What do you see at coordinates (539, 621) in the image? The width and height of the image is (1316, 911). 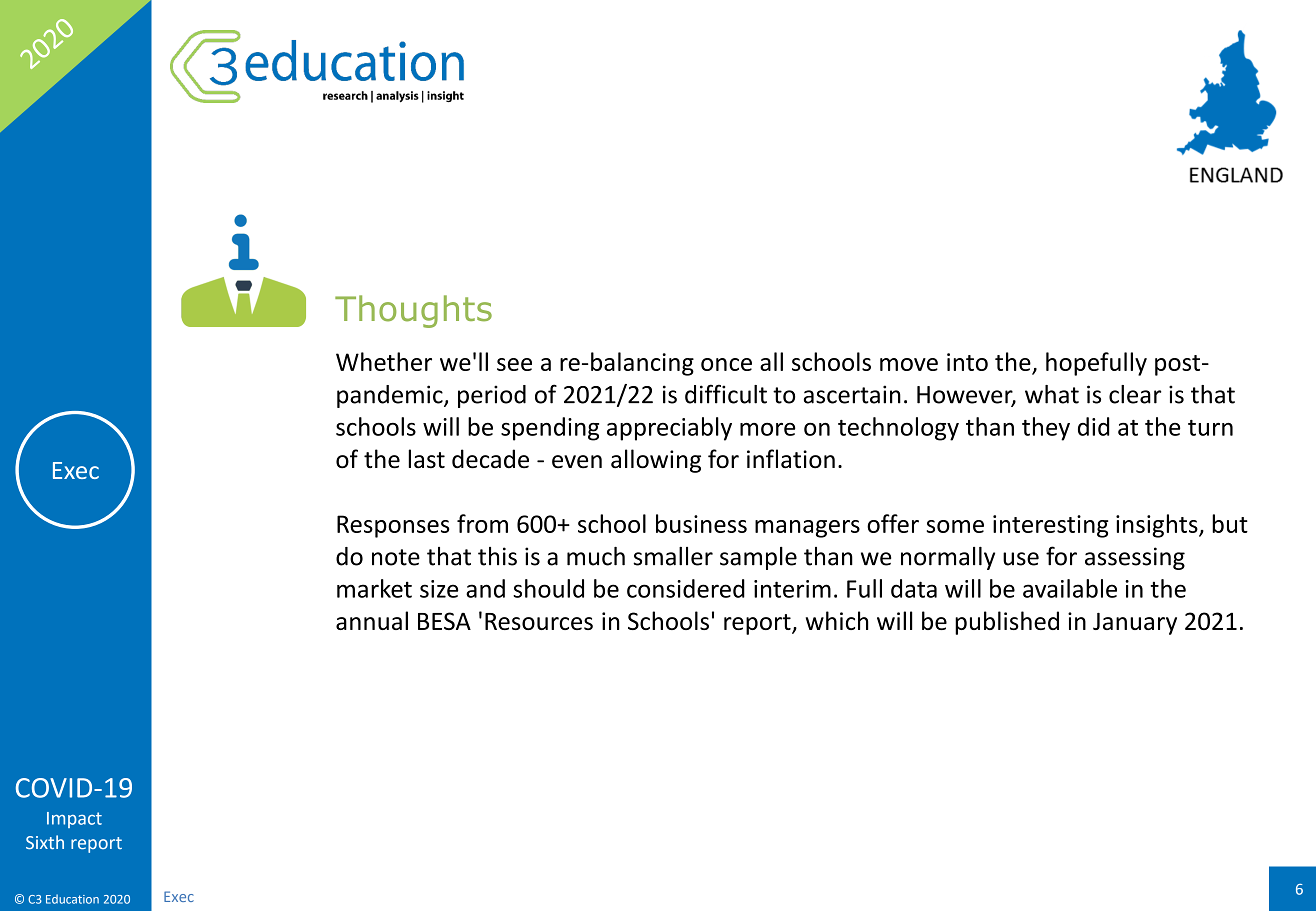 I see `Resources` at bounding box center [539, 621].
